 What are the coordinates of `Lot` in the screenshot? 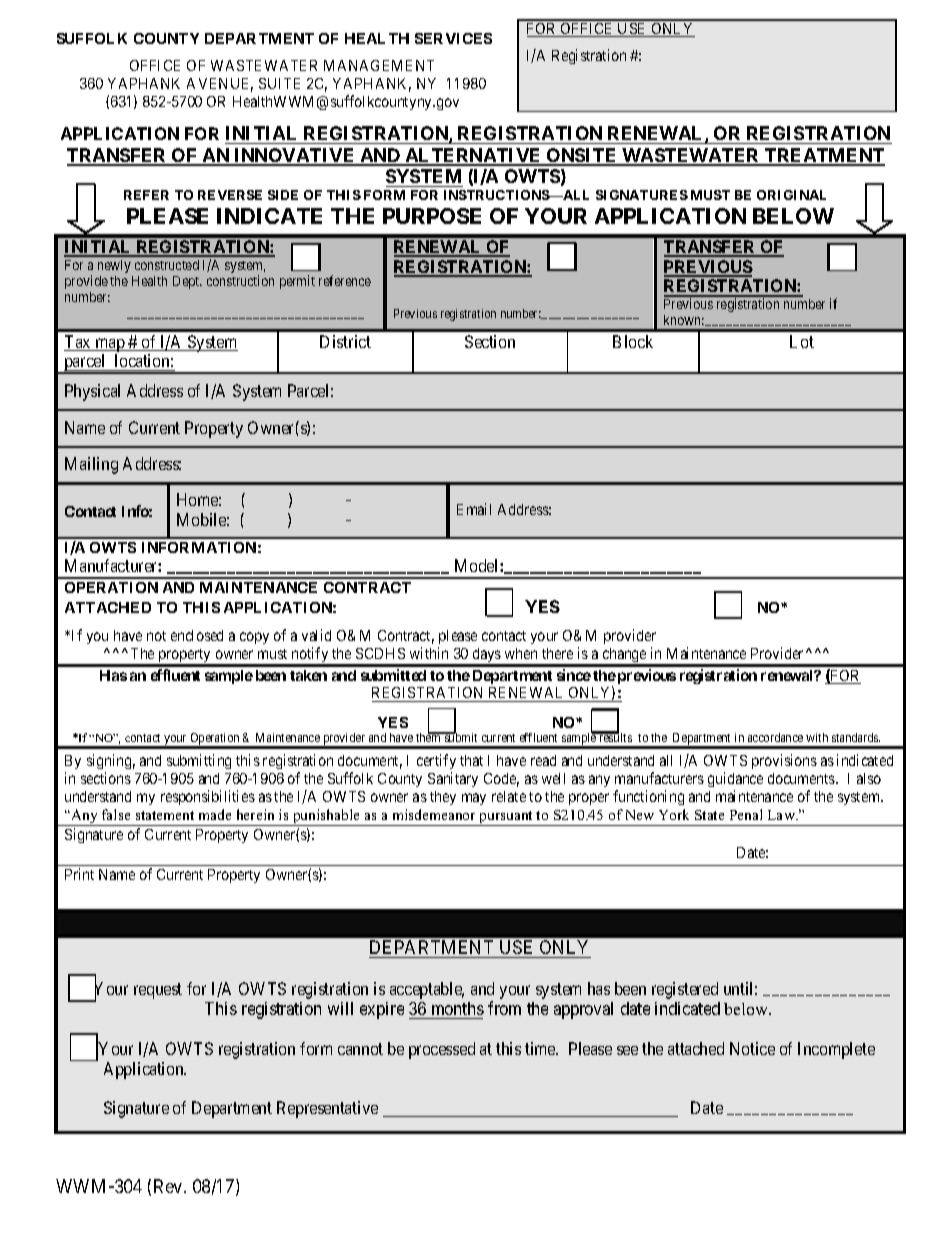 It's located at (802, 341).
